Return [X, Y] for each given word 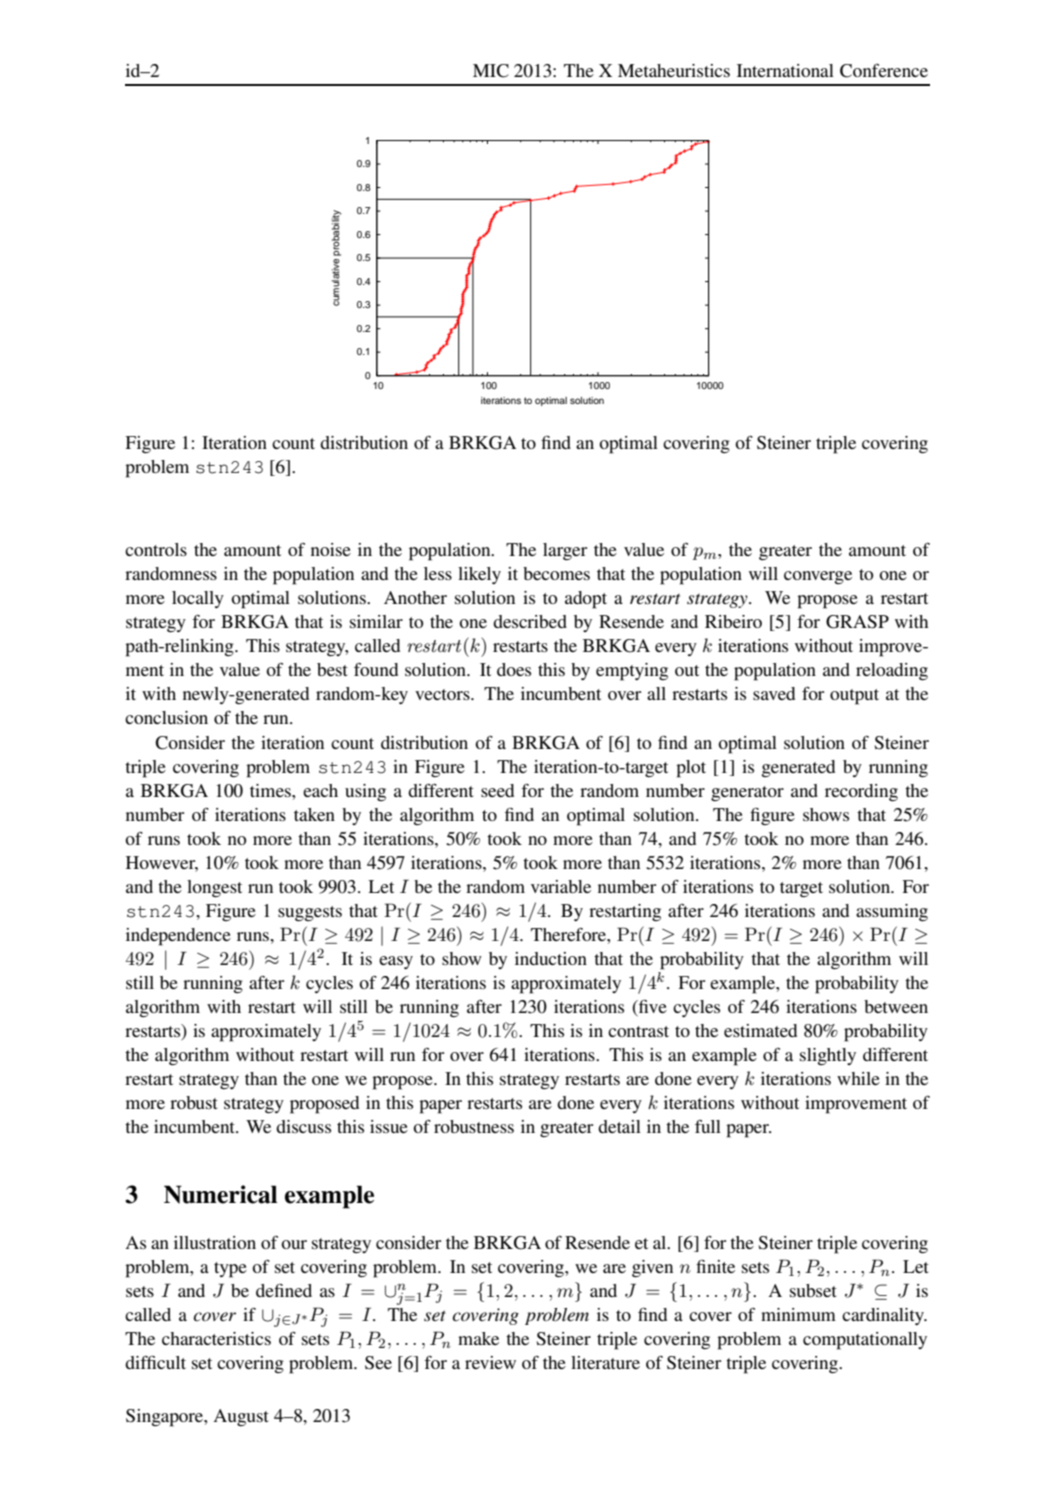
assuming [892, 913]
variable [561, 886]
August [241, 1417]
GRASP [857, 622]
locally [198, 599]
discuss [303, 1126]
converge [818, 577]
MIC [491, 71]
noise [331, 549]
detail [619, 1126]
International [785, 70]
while [858, 1078]
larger [565, 552]
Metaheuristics [674, 70]
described [530, 621]
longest [214, 889]
